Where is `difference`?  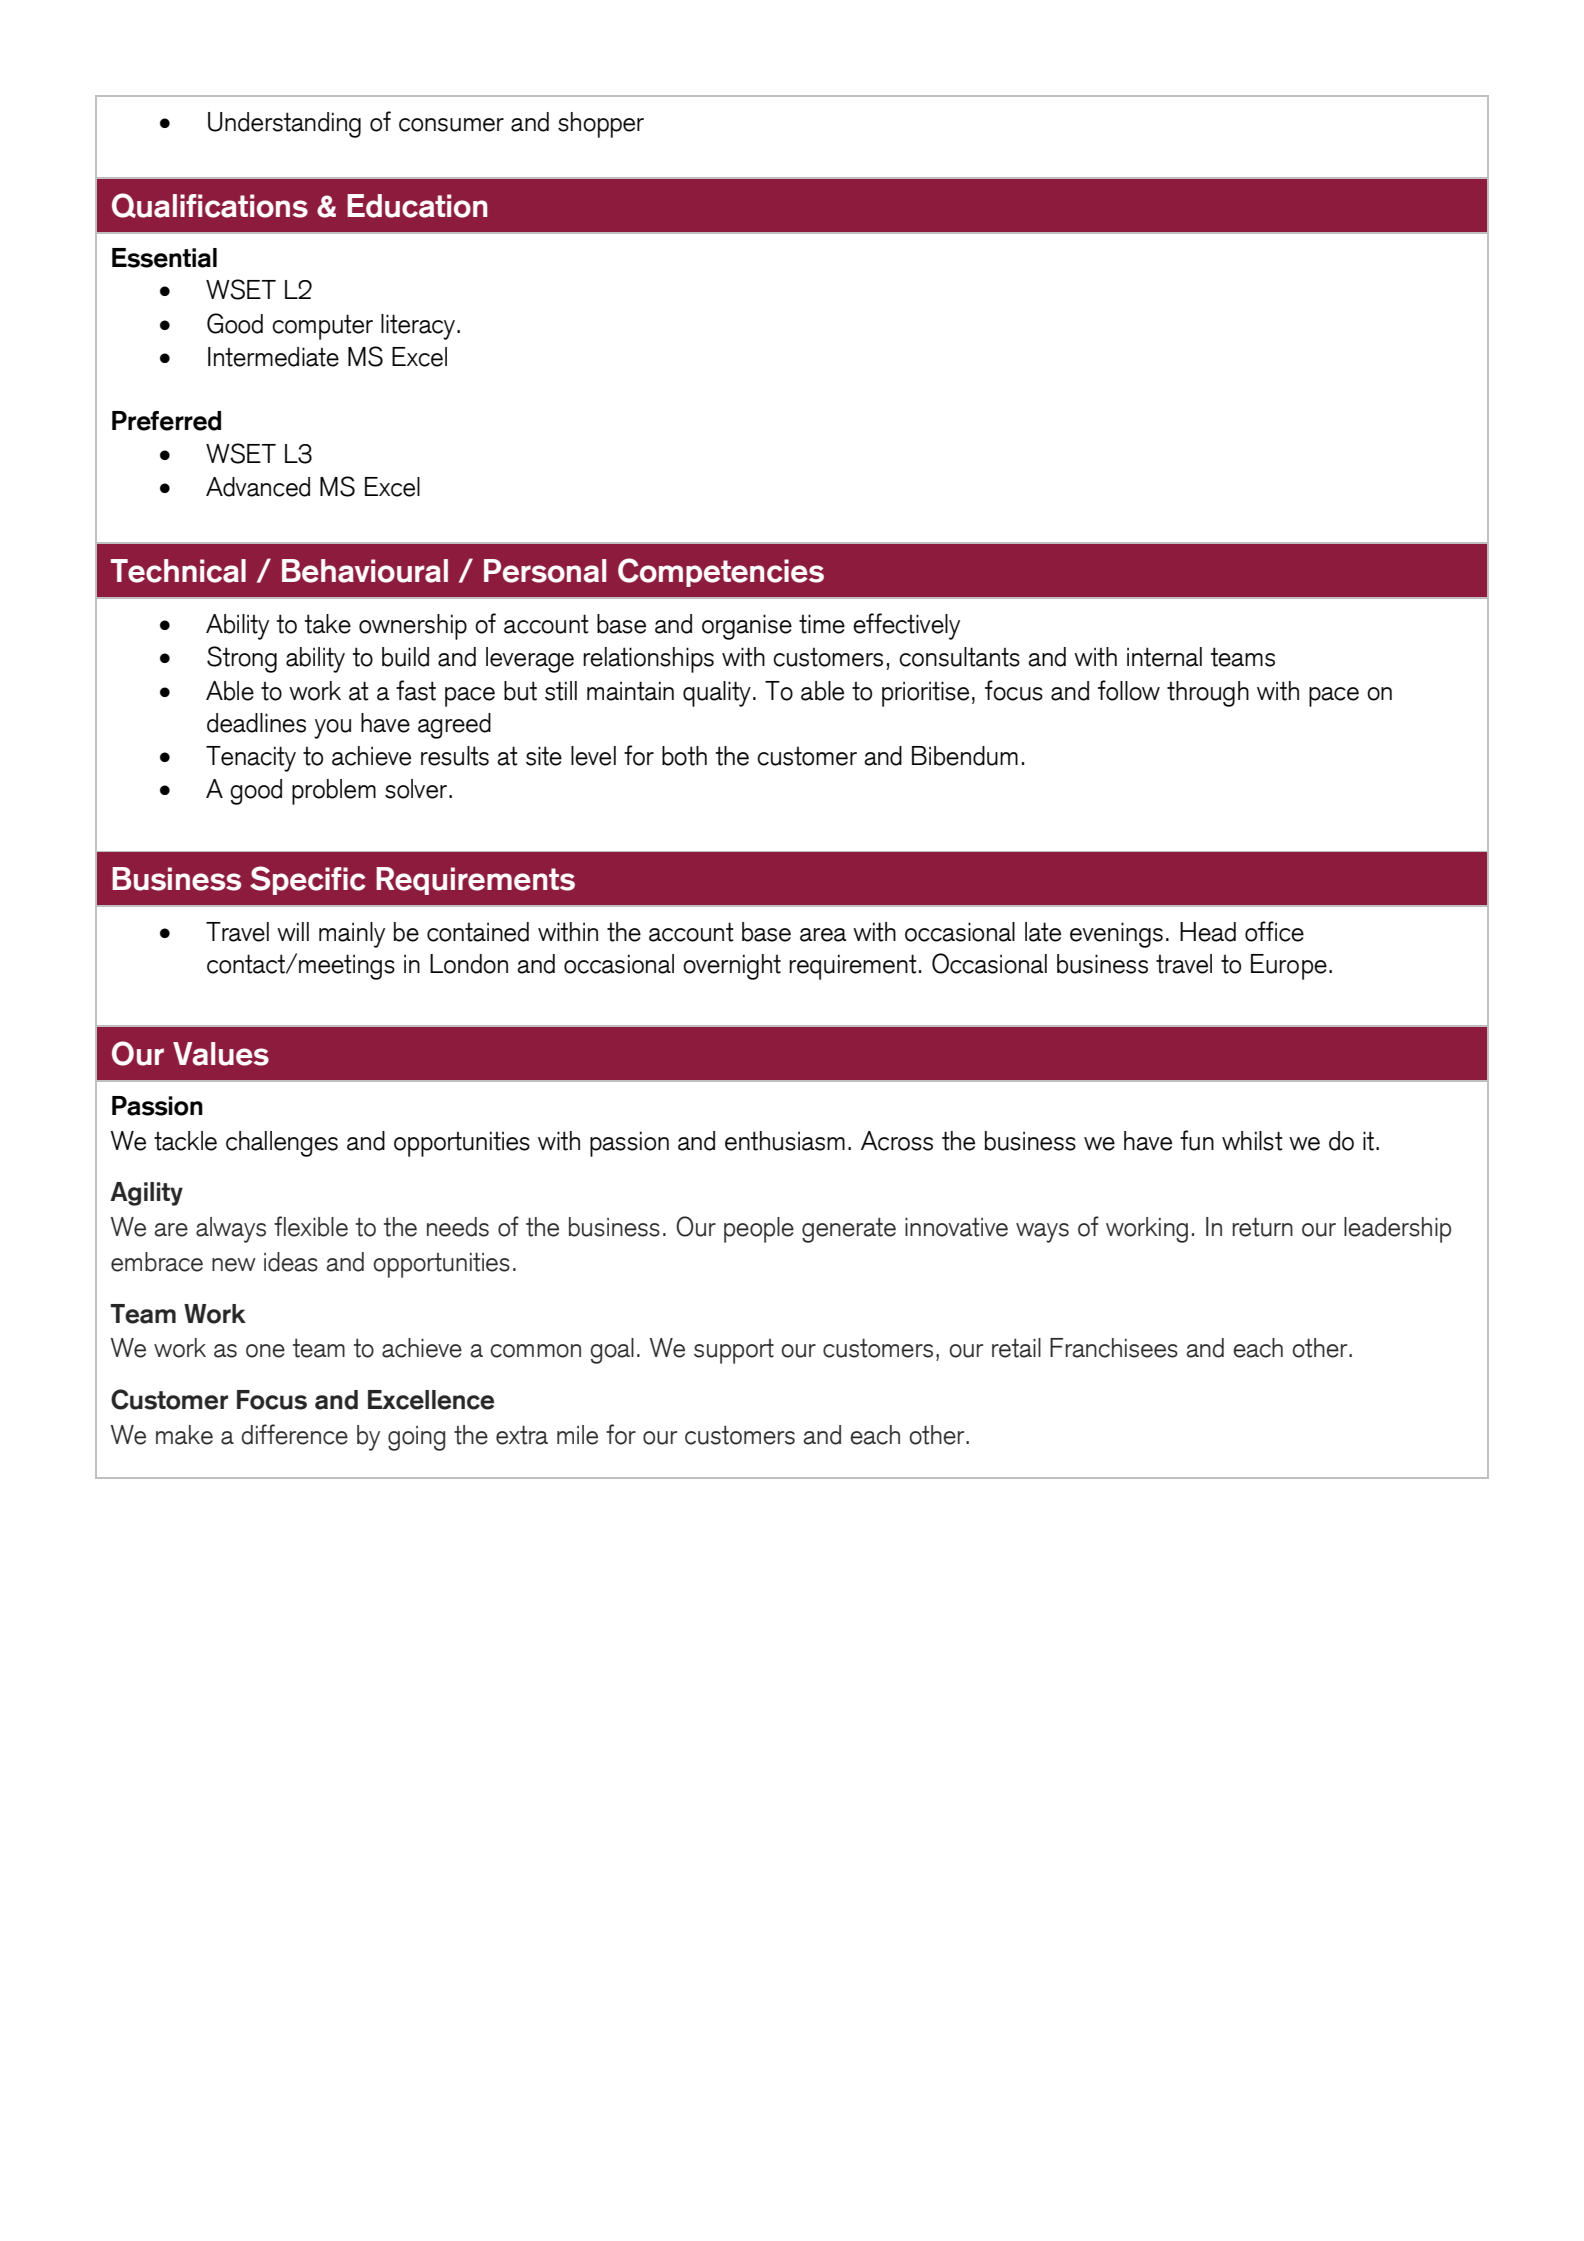 difference is located at coordinates (294, 1434).
